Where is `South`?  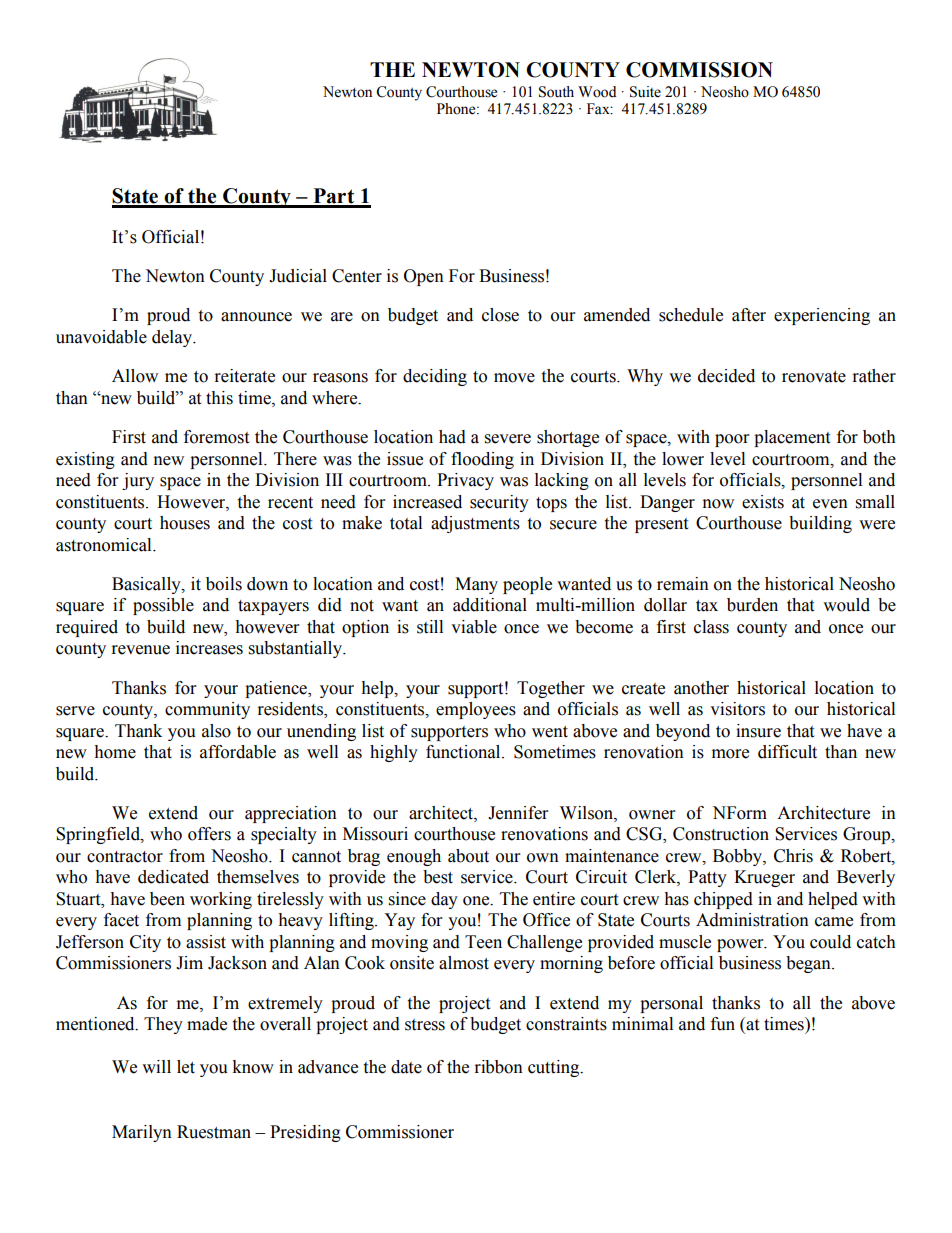 South is located at coordinates (556, 92).
